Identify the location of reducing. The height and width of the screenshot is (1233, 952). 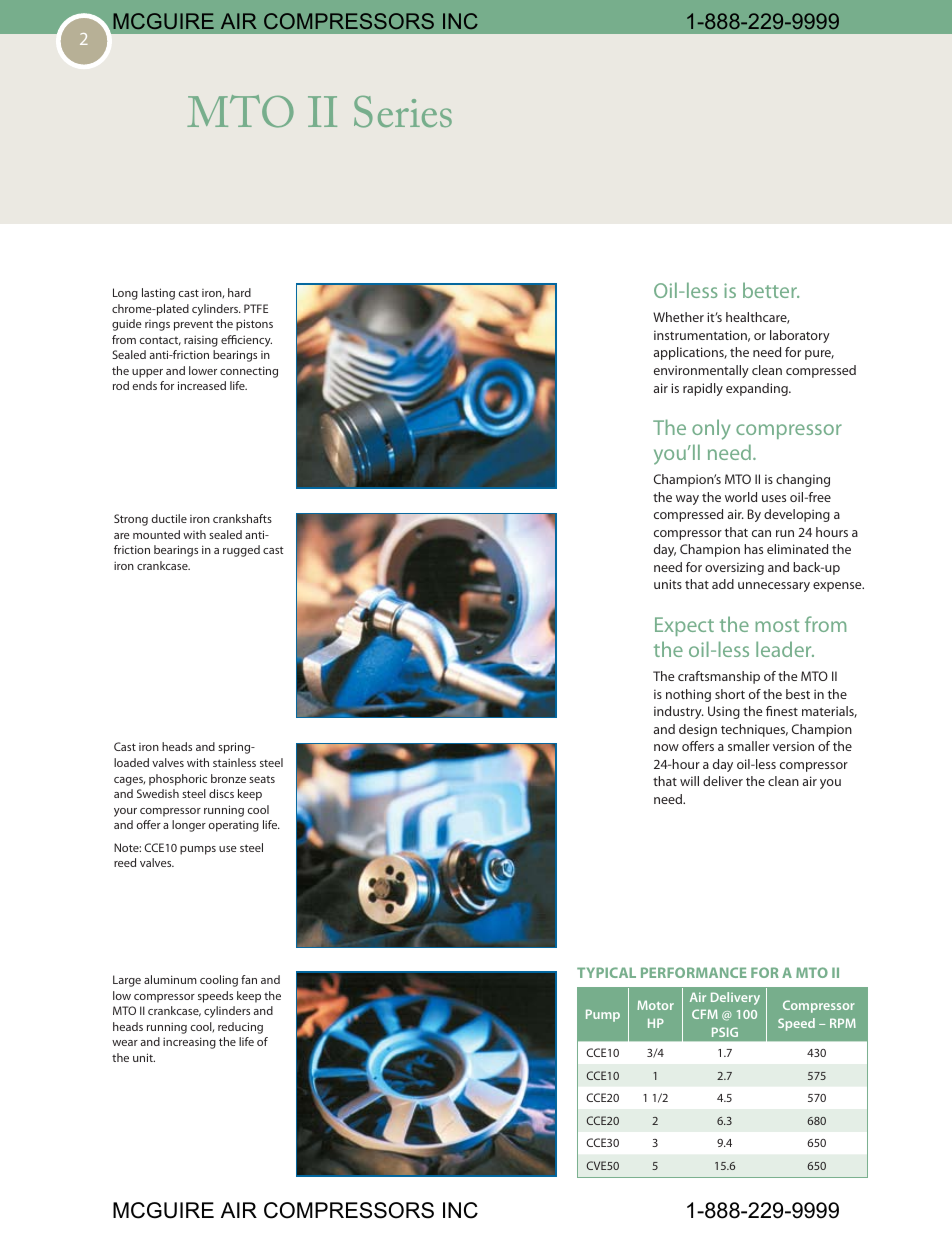
(240, 1028).
